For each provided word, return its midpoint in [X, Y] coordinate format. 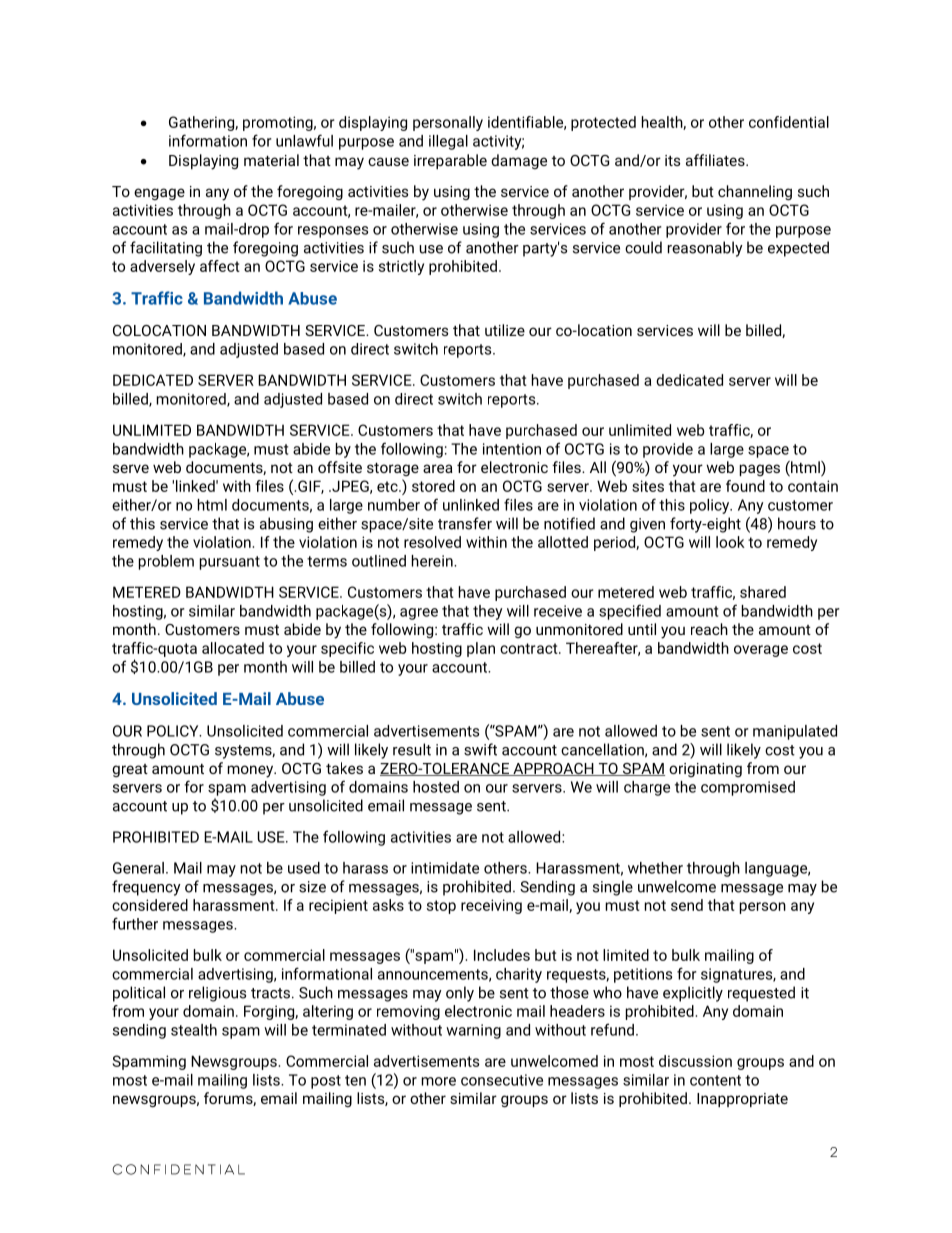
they [487, 612]
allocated [233, 648]
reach [709, 629]
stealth [194, 1030]
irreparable [450, 161]
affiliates [716, 160]
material [271, 160]
